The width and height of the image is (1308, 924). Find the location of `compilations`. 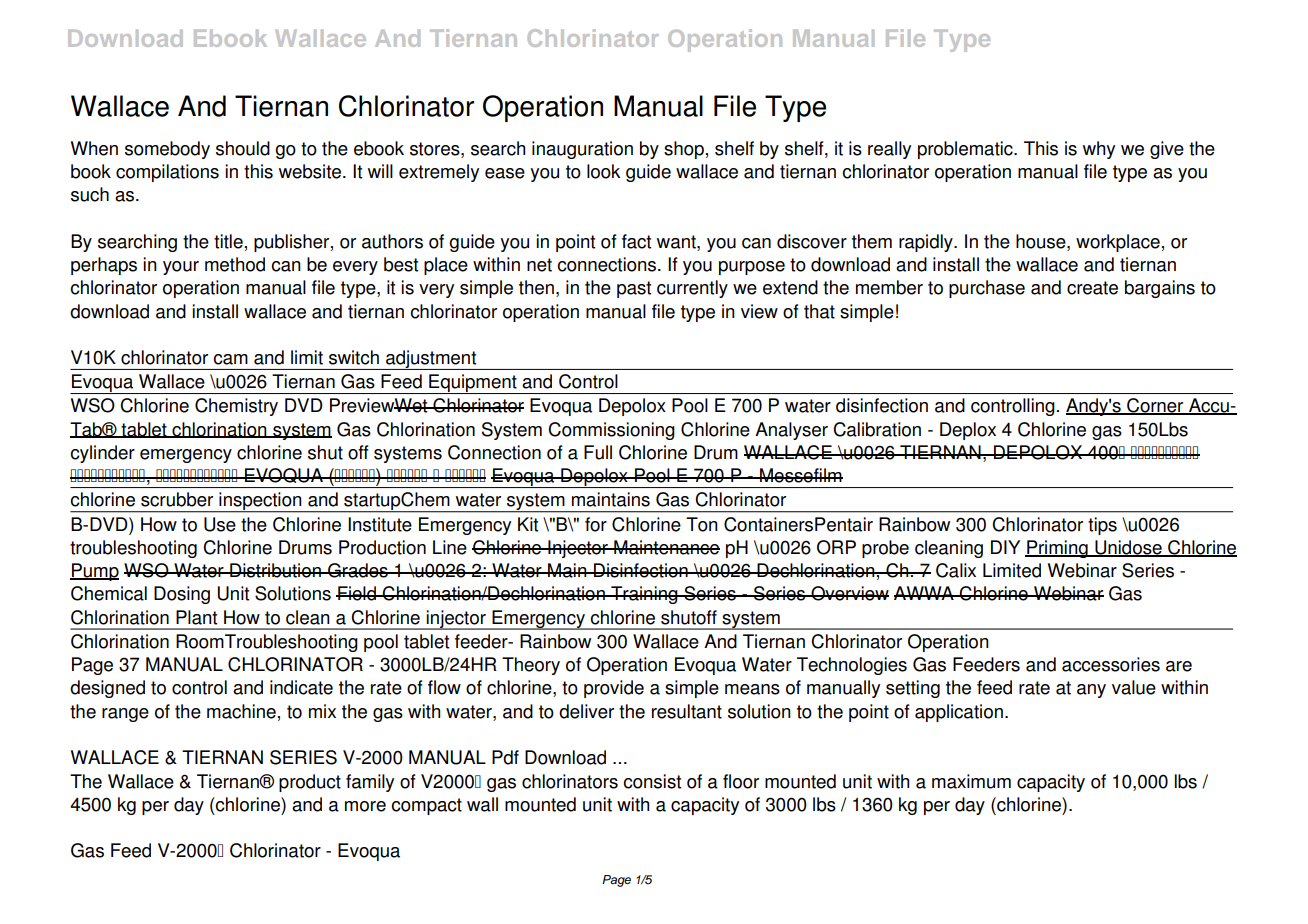

compilations is located at coordinates (167, 173).
